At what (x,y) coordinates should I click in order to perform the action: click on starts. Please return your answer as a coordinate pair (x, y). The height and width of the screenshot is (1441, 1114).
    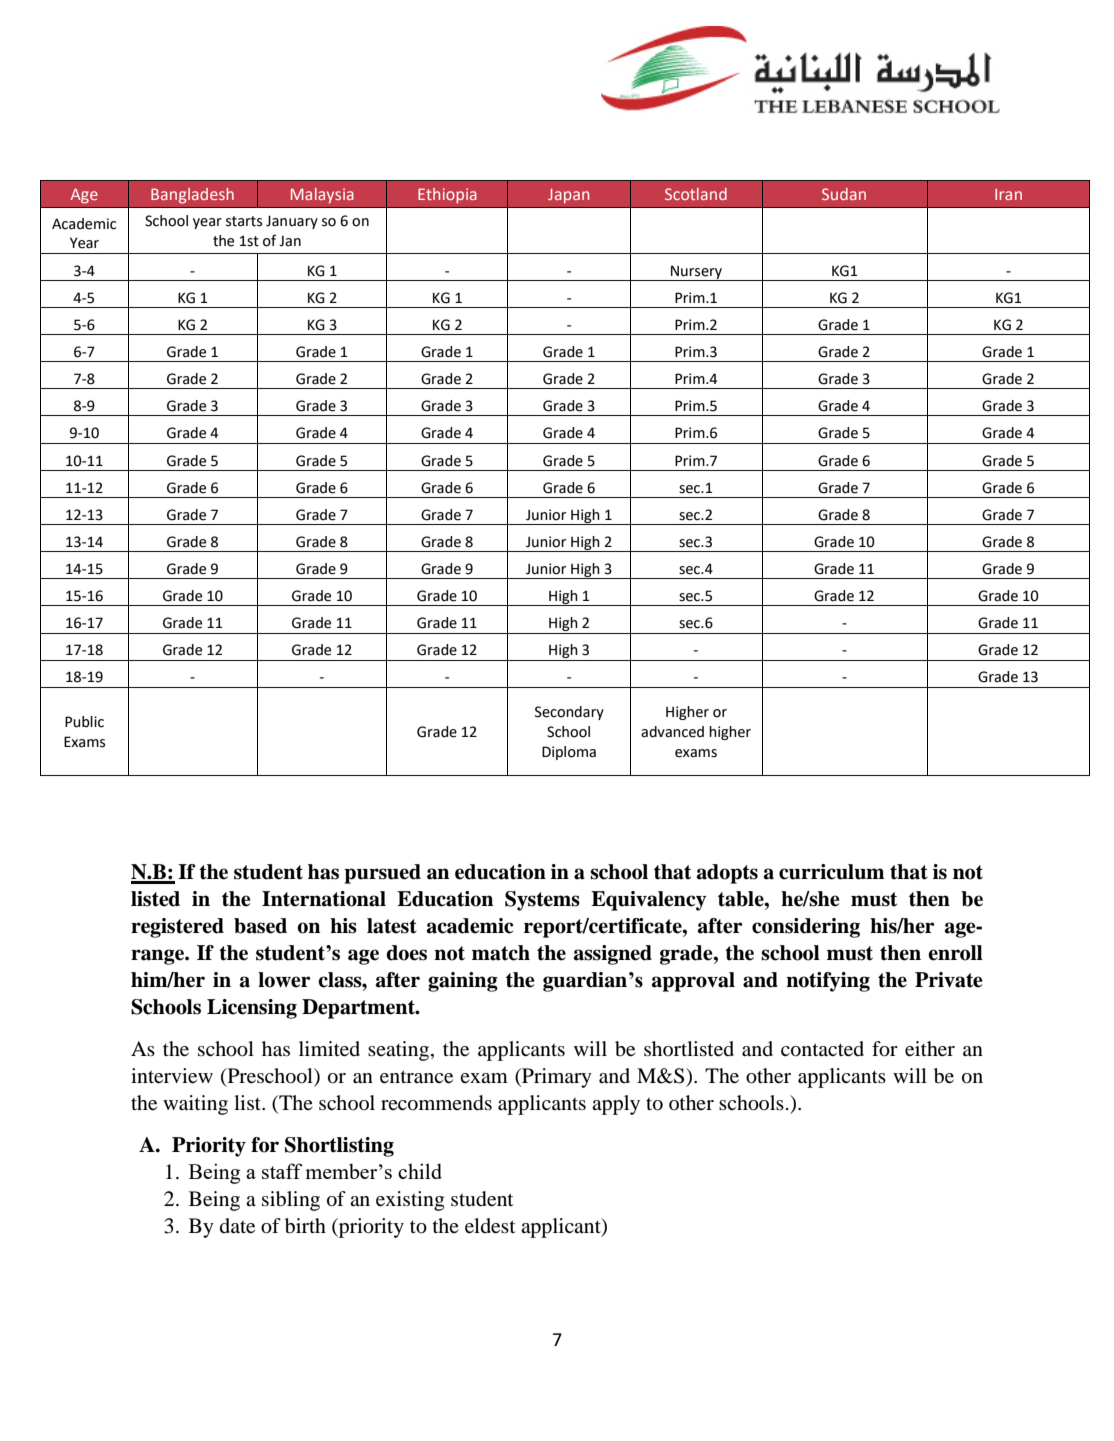
    Looking at the image, I should click on (244, 221).
